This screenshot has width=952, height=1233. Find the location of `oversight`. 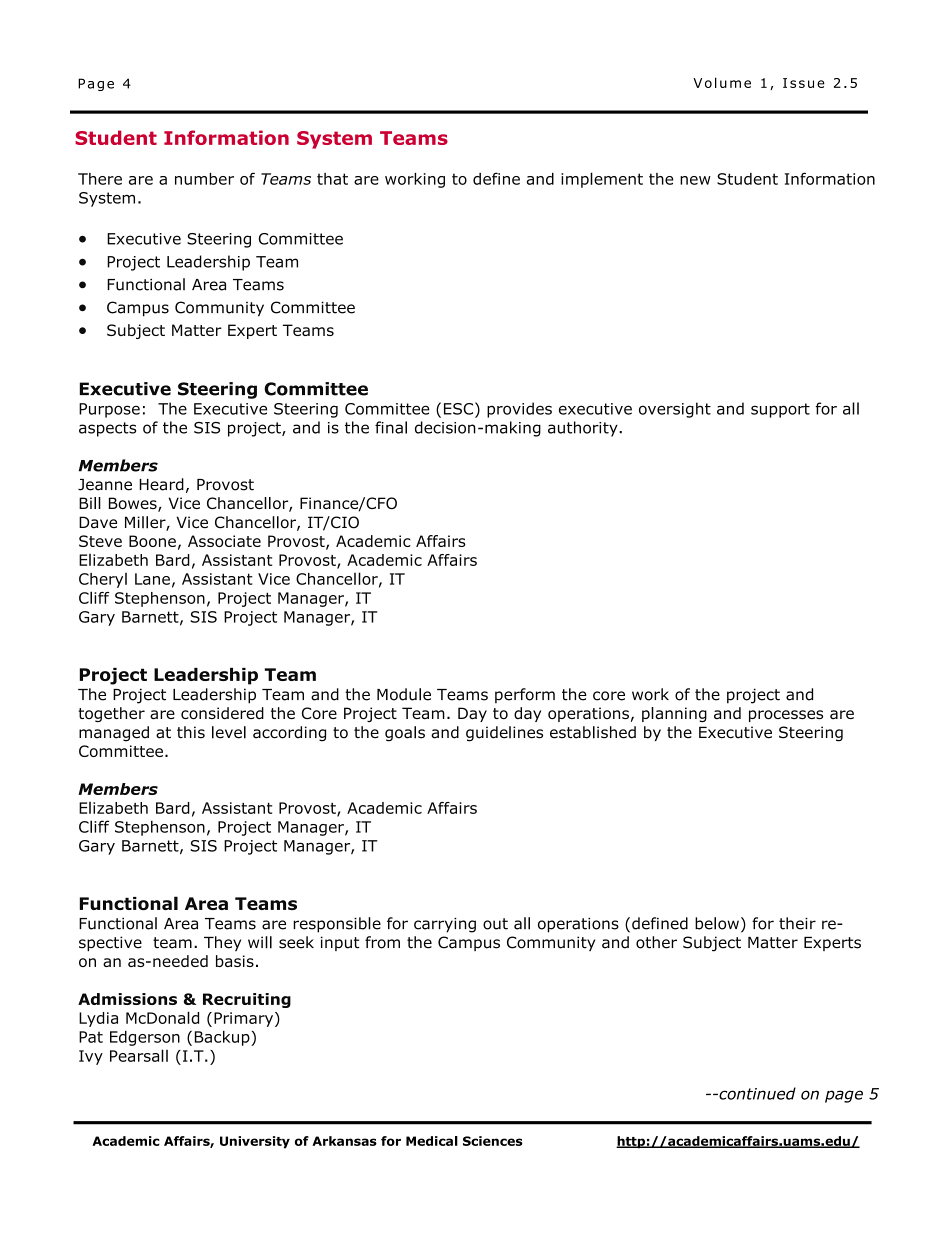

oversight is located at coordinates (675, 410).
